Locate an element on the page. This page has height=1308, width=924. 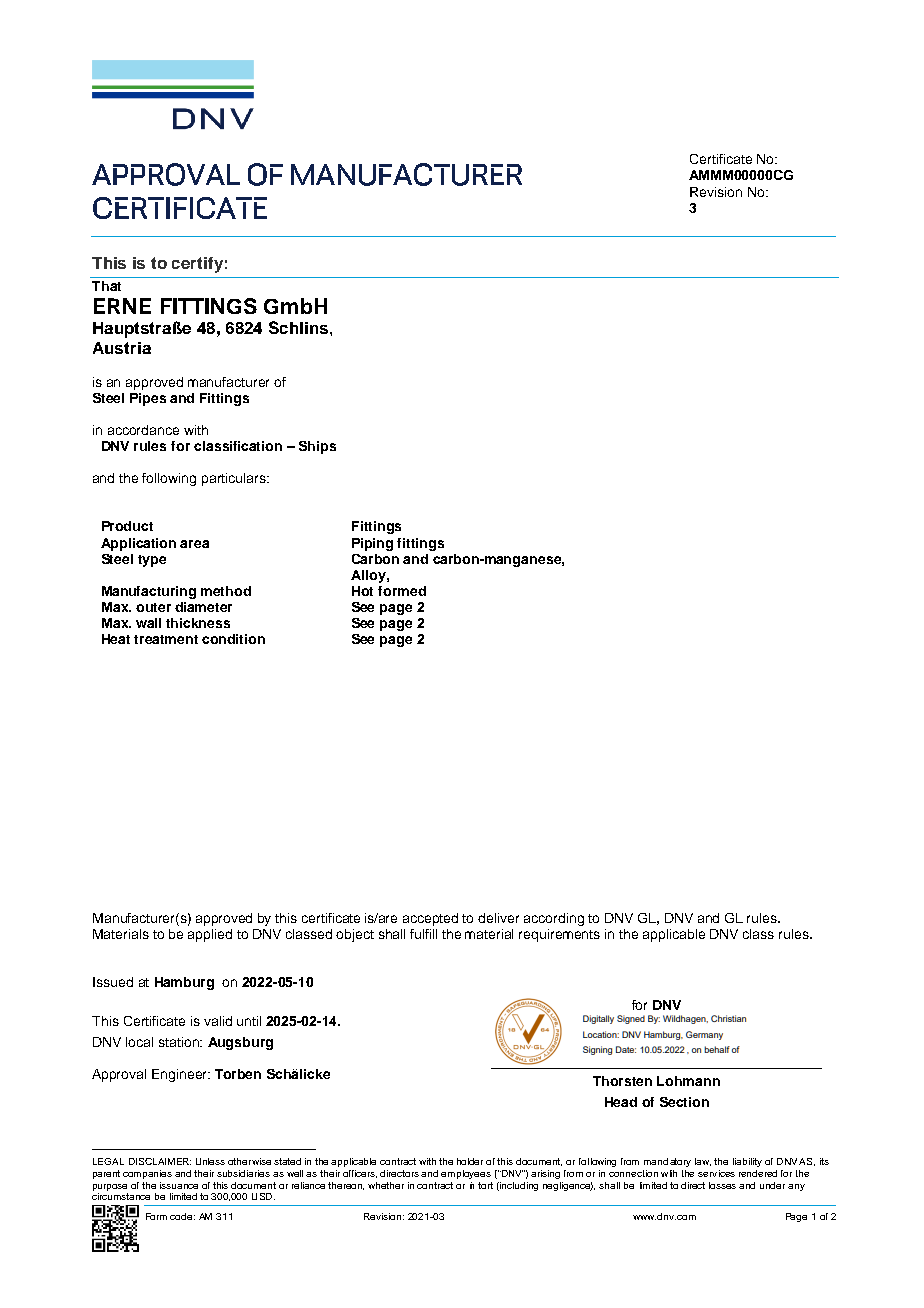
applied is located at coordinates (210, 935).
